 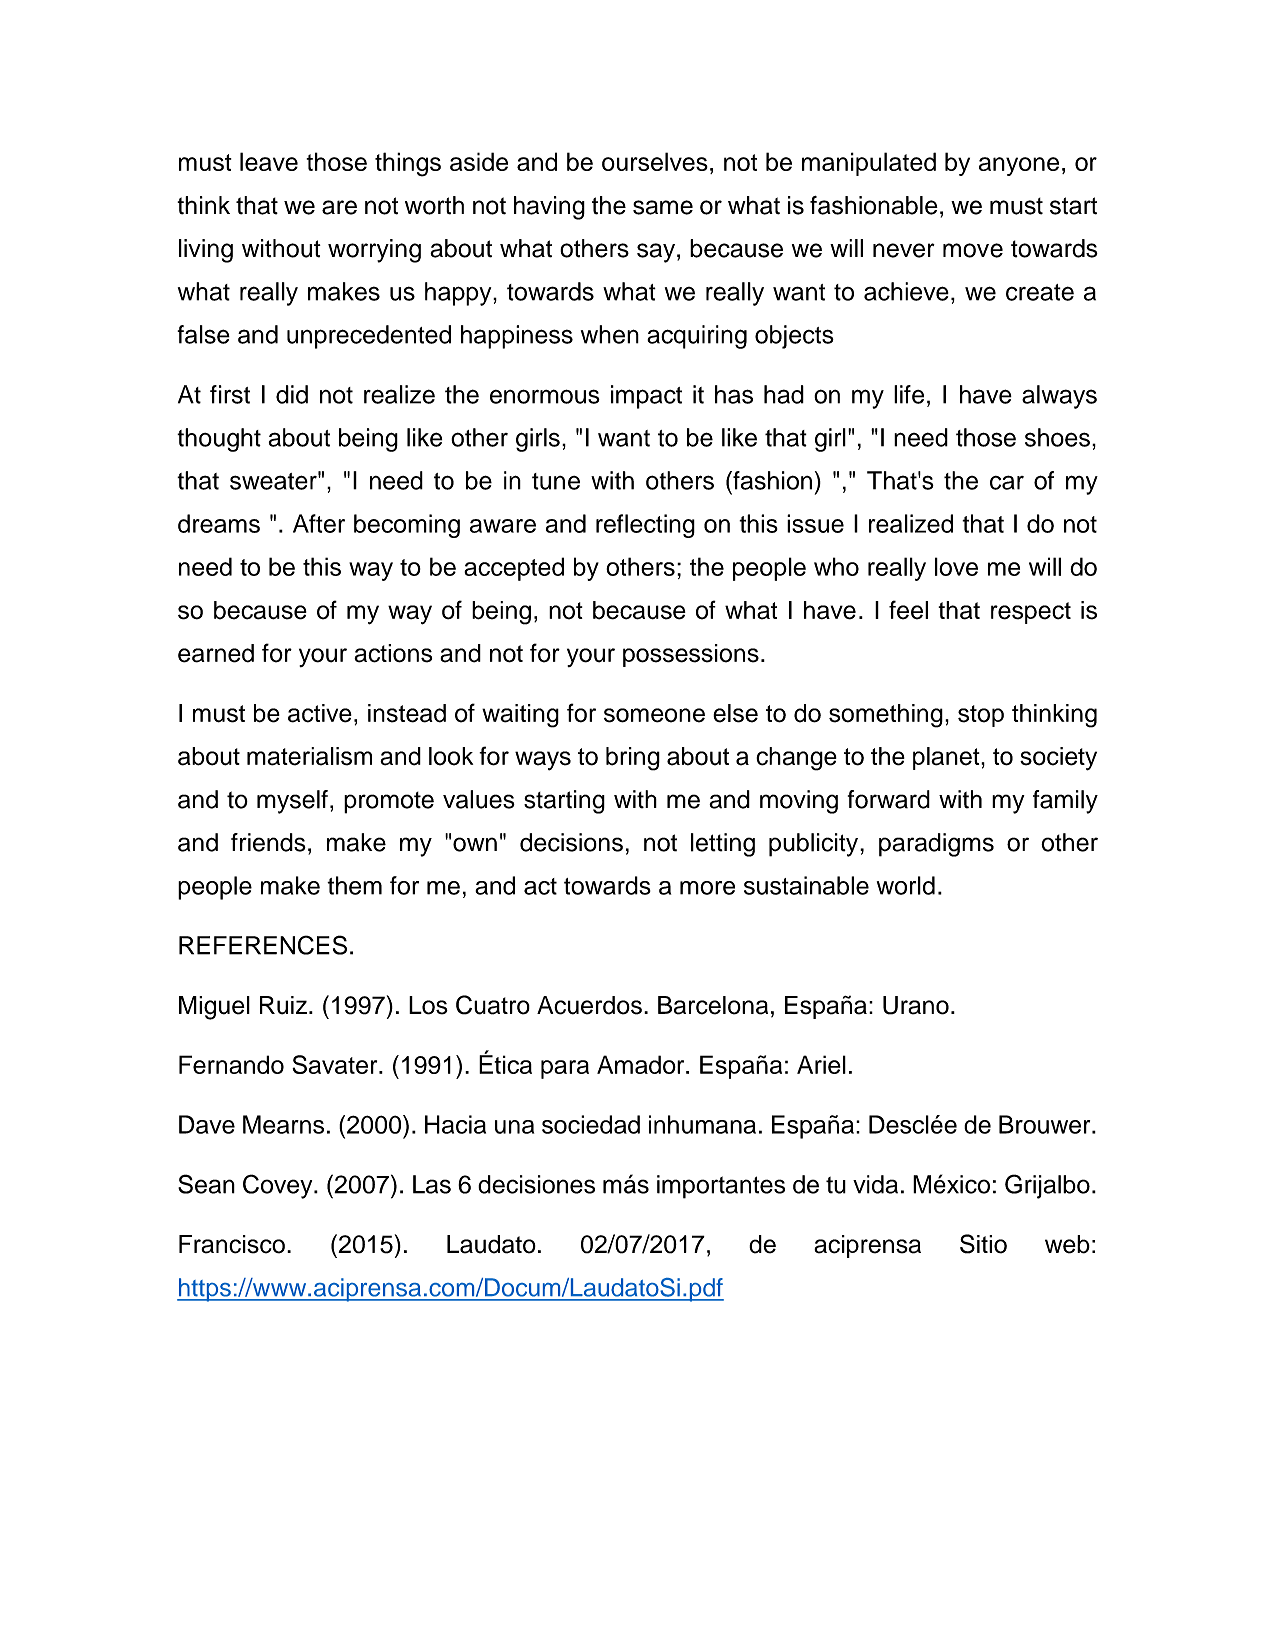 What do you see at coordinates (292, 394) in the screenshot?
I see `did` at bounding box center [292, 394].
